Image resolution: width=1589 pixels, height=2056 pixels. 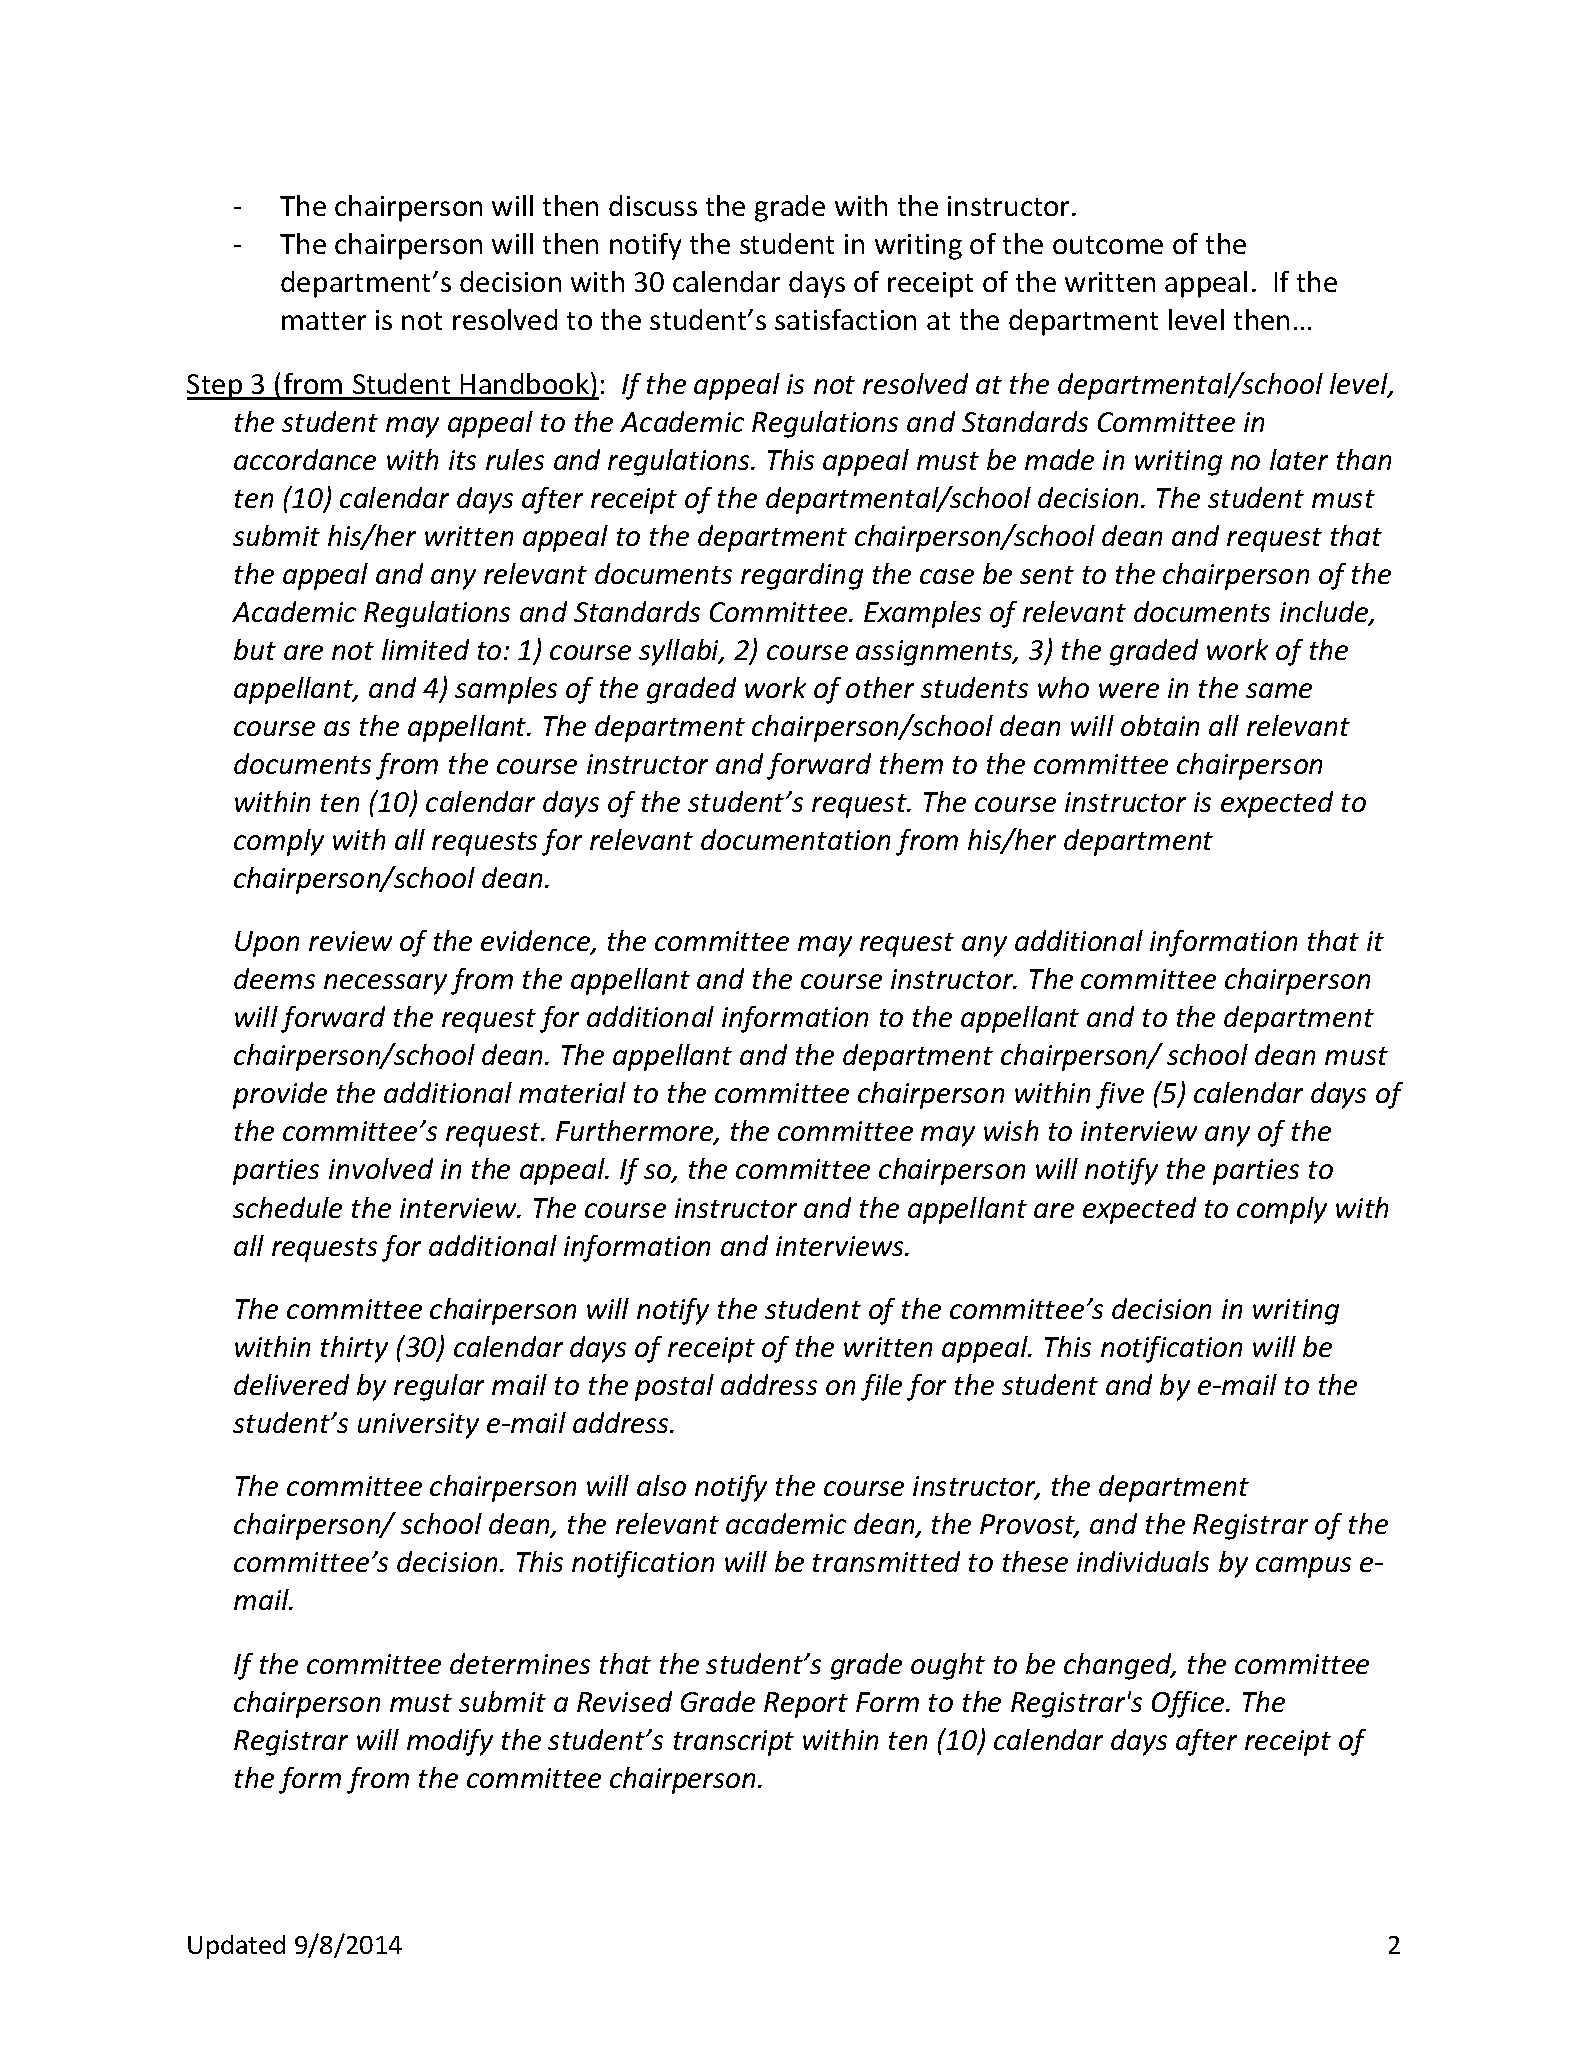 What do you see at coordinates (1160, 725) in the screenshot?
I see `obtain` at bounding box center [1160, 725].
